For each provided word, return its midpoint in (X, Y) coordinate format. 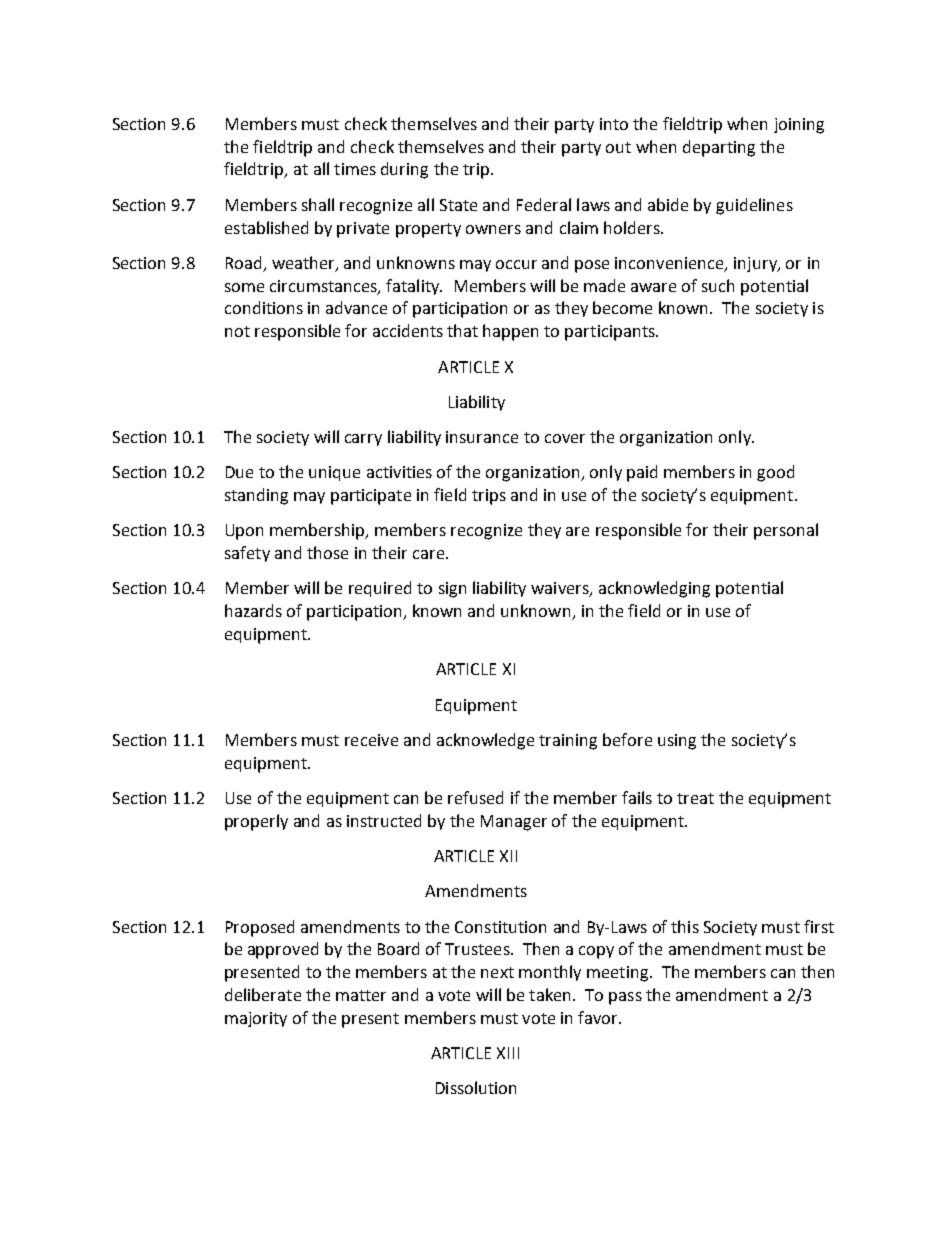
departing (719, 148)
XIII (508, 1053)
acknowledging (654, 589)
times (355, 169)
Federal (544, 204)
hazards (253, 610)
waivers (561, 589)
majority (256, 1019)
